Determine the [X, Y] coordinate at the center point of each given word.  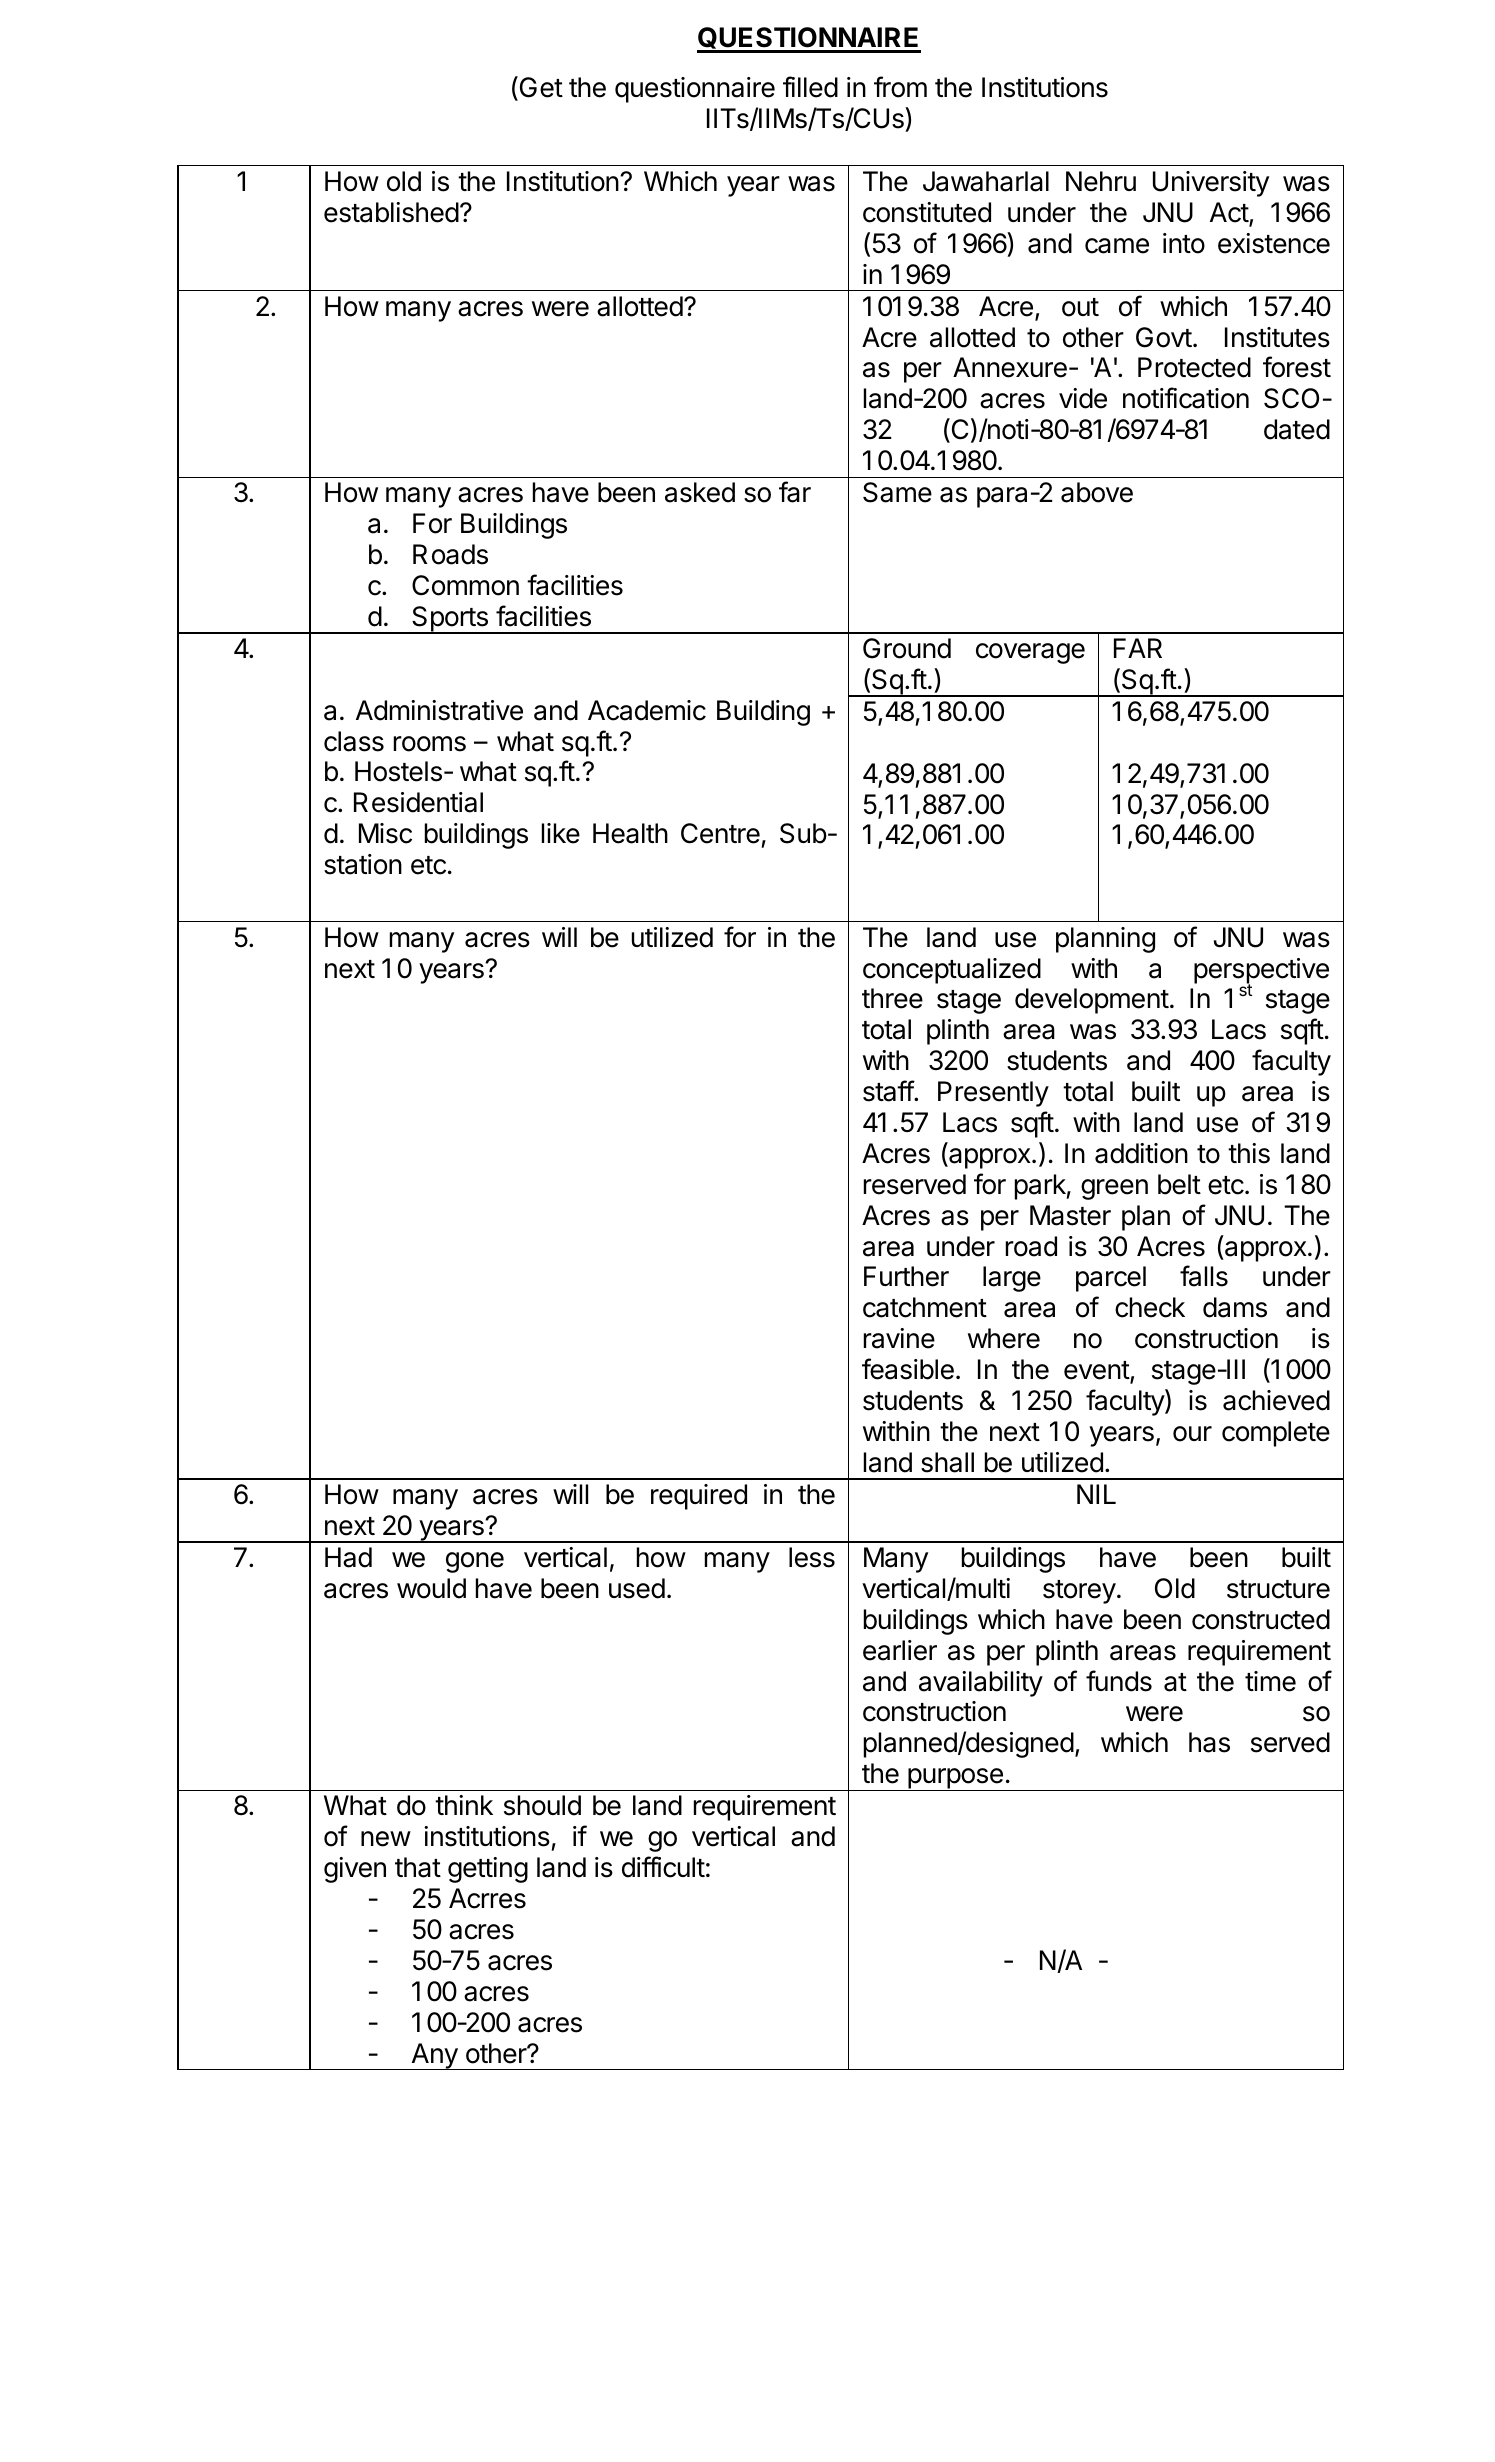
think [464, 1805]
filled [810, 87]
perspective [1261, 972]
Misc [385, 833]
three [892, 998]
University [1211, 184]
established [391, 212]
